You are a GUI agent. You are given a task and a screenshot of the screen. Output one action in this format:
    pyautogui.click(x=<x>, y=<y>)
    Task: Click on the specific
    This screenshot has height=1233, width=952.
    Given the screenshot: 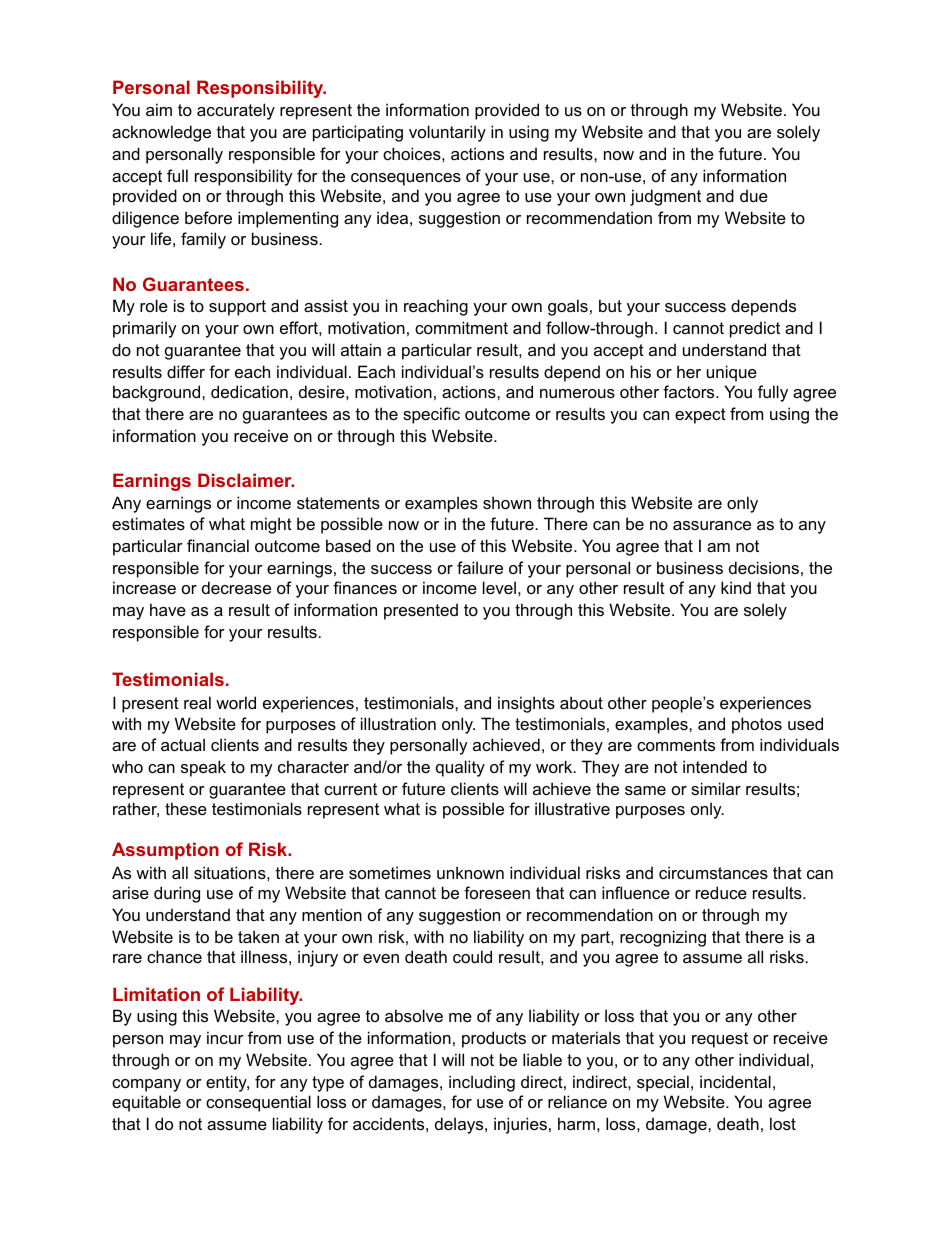 What is the action you would take?
    pyautogui.click(x=431, y=415)
